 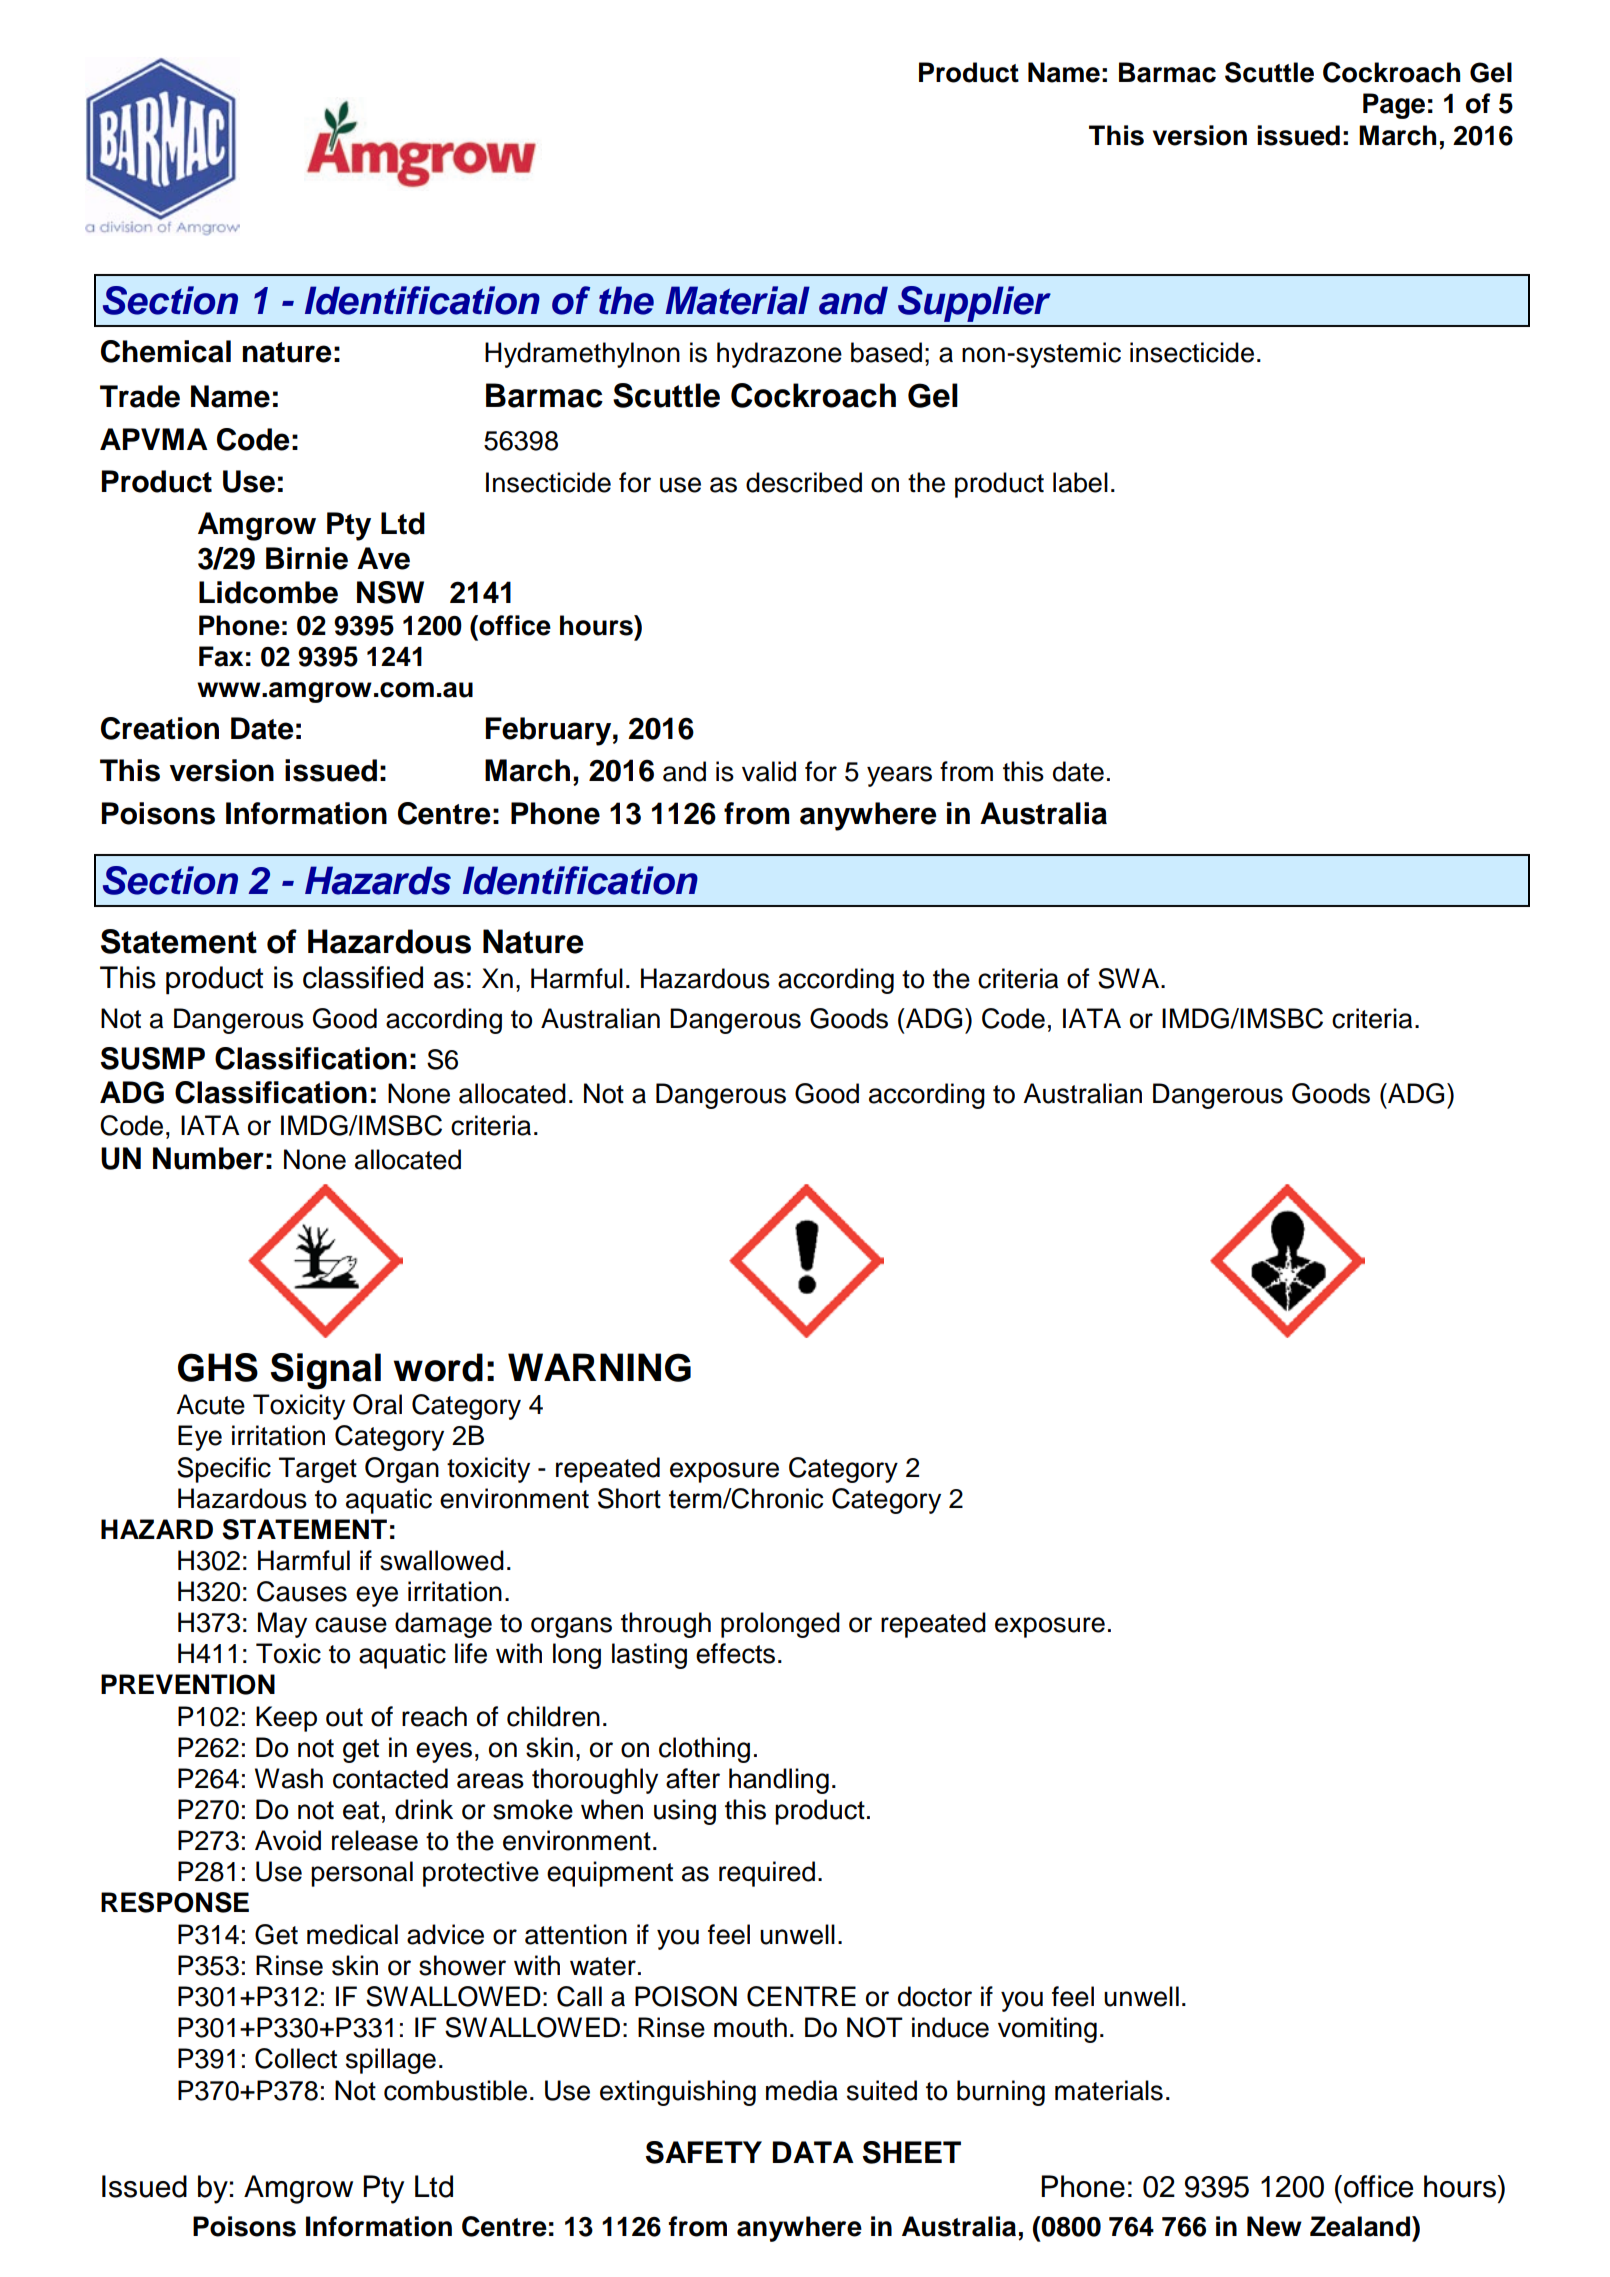 What do you see at coordinates (735, 1653) in the image?
I see `effects` at bounding box center [735, 1653].
